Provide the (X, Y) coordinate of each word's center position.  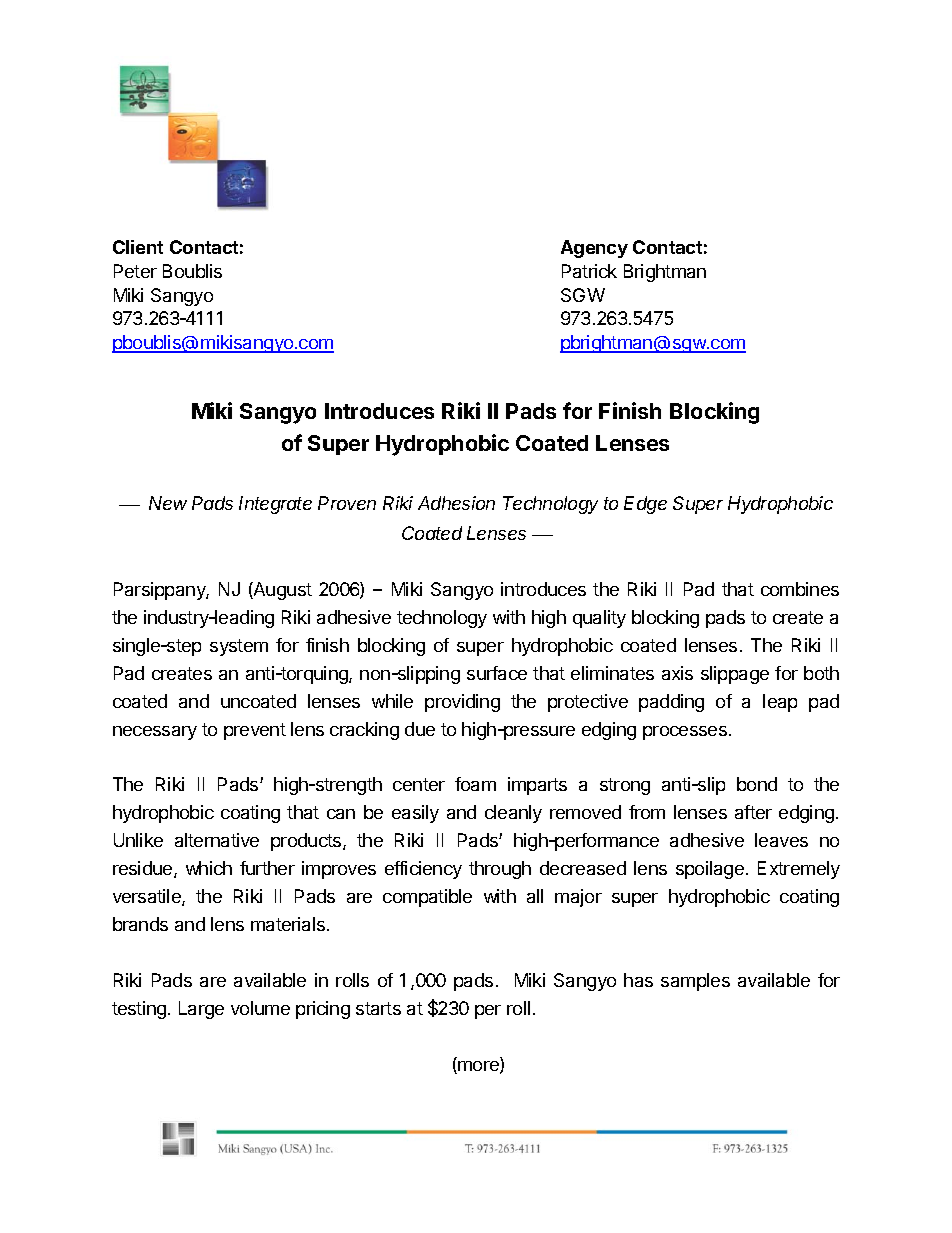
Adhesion (456, 503)
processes (685, 733)
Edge (645, 505)
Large (201, 1010)
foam (475, 784)
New (168, 503)
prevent (255, 731)
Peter (135, 271)
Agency (594, 249)
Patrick (589, 271)
